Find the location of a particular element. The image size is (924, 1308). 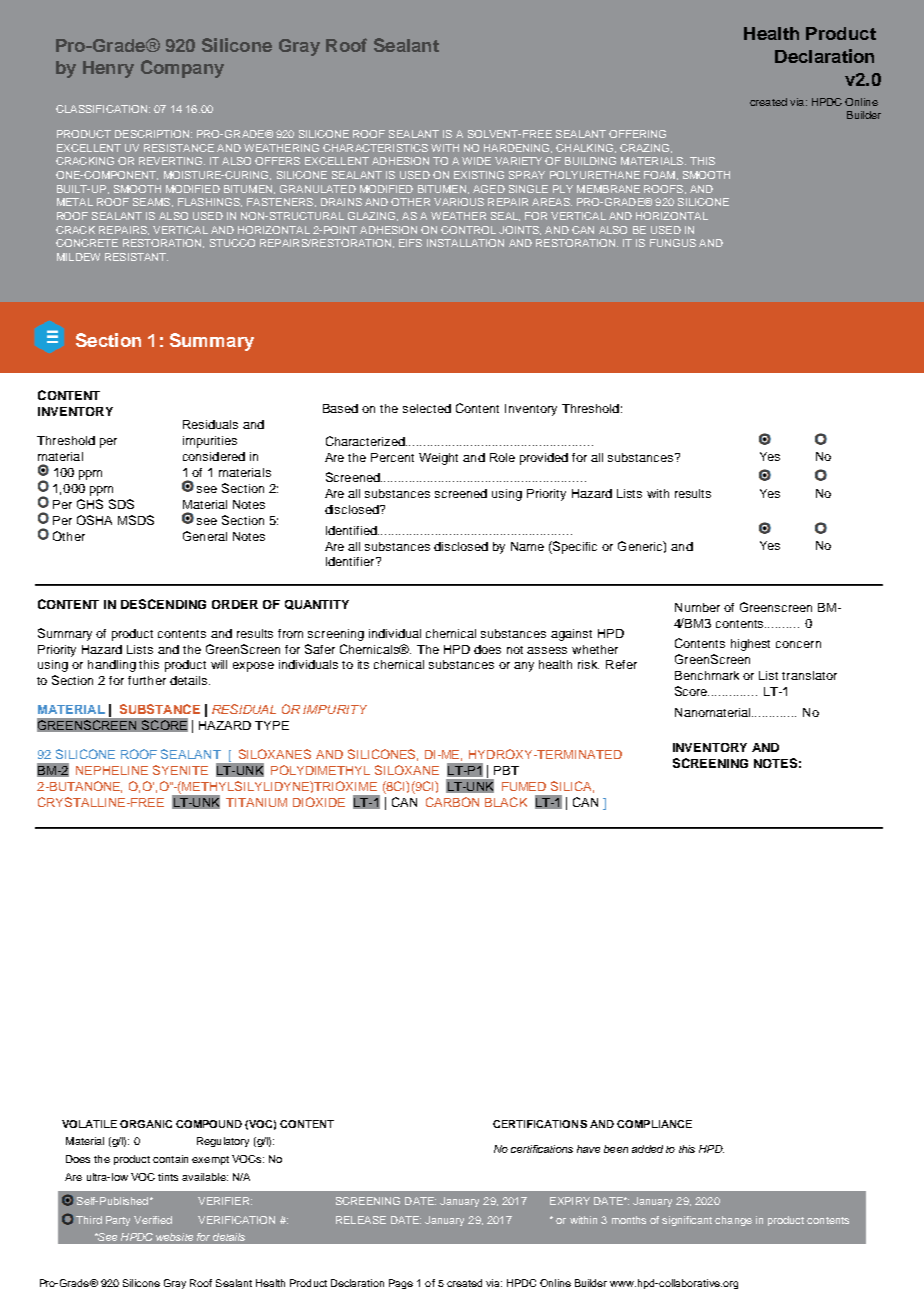

Number is located at coordinates (697, 607).
